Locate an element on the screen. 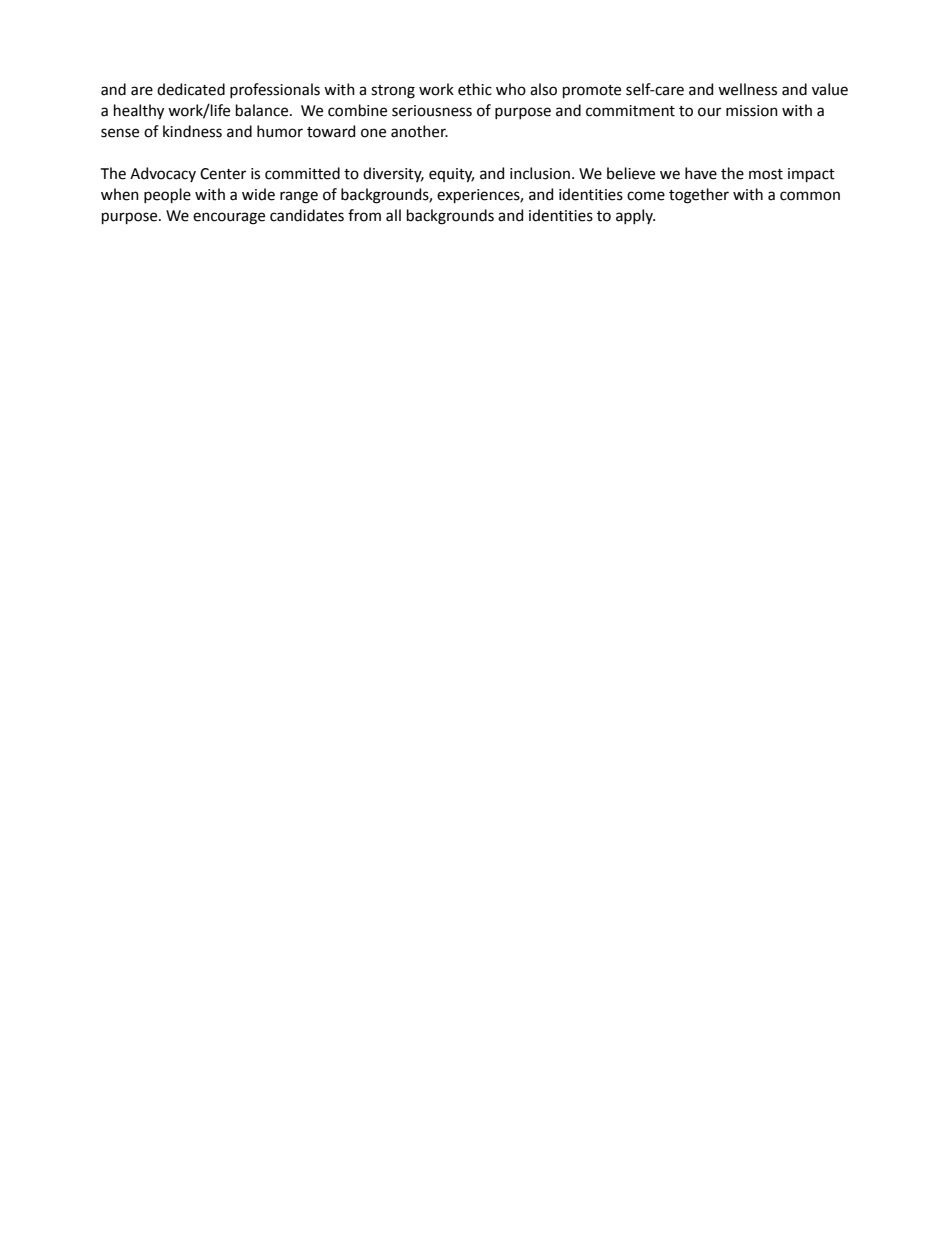  another is located at coordinates (419, 131).
